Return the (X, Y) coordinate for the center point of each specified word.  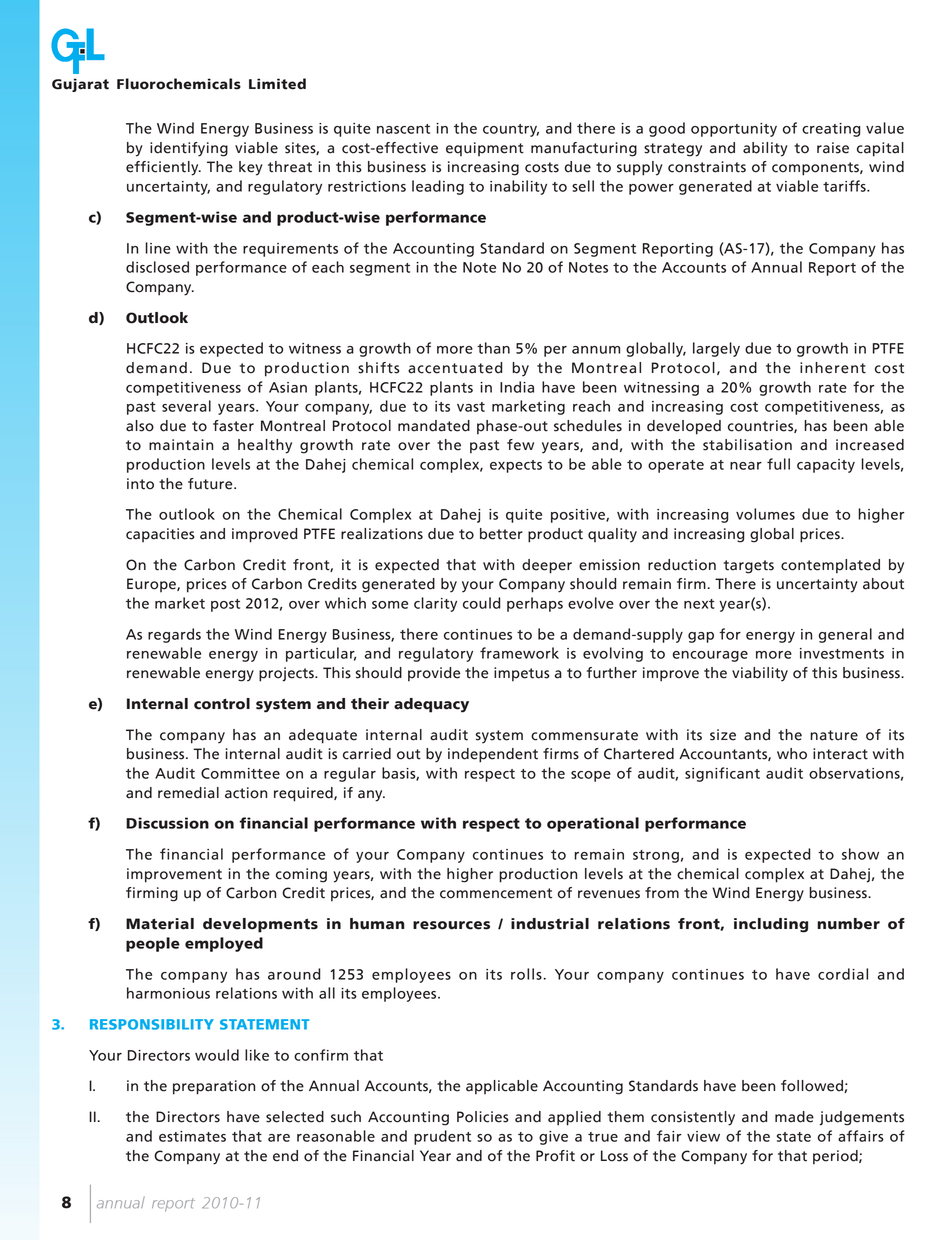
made (794, 1117)
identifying (189, 149)
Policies (483, 1117)
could (482, 603)
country (511, 130)
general (845, 635)
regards (174, 635)
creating (831, 130)
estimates (192, 1136)
